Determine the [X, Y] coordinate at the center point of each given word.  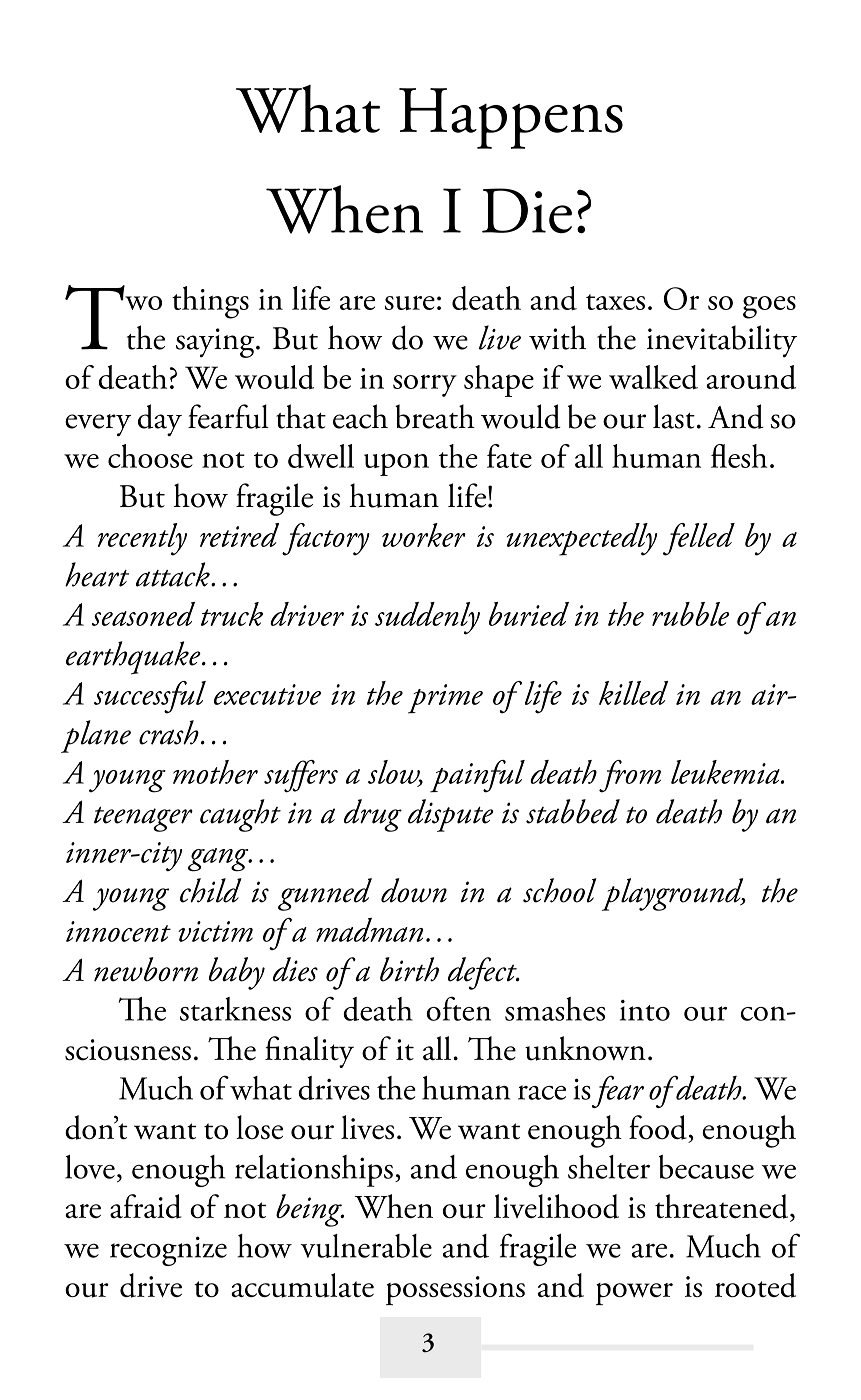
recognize [168, 1251]
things [210, 302]
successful [150, 697]
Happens [511, 118]
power [634, 1294]
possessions [455, 1290]
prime [445, 699]
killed [633, 693]
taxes [615, 302]
